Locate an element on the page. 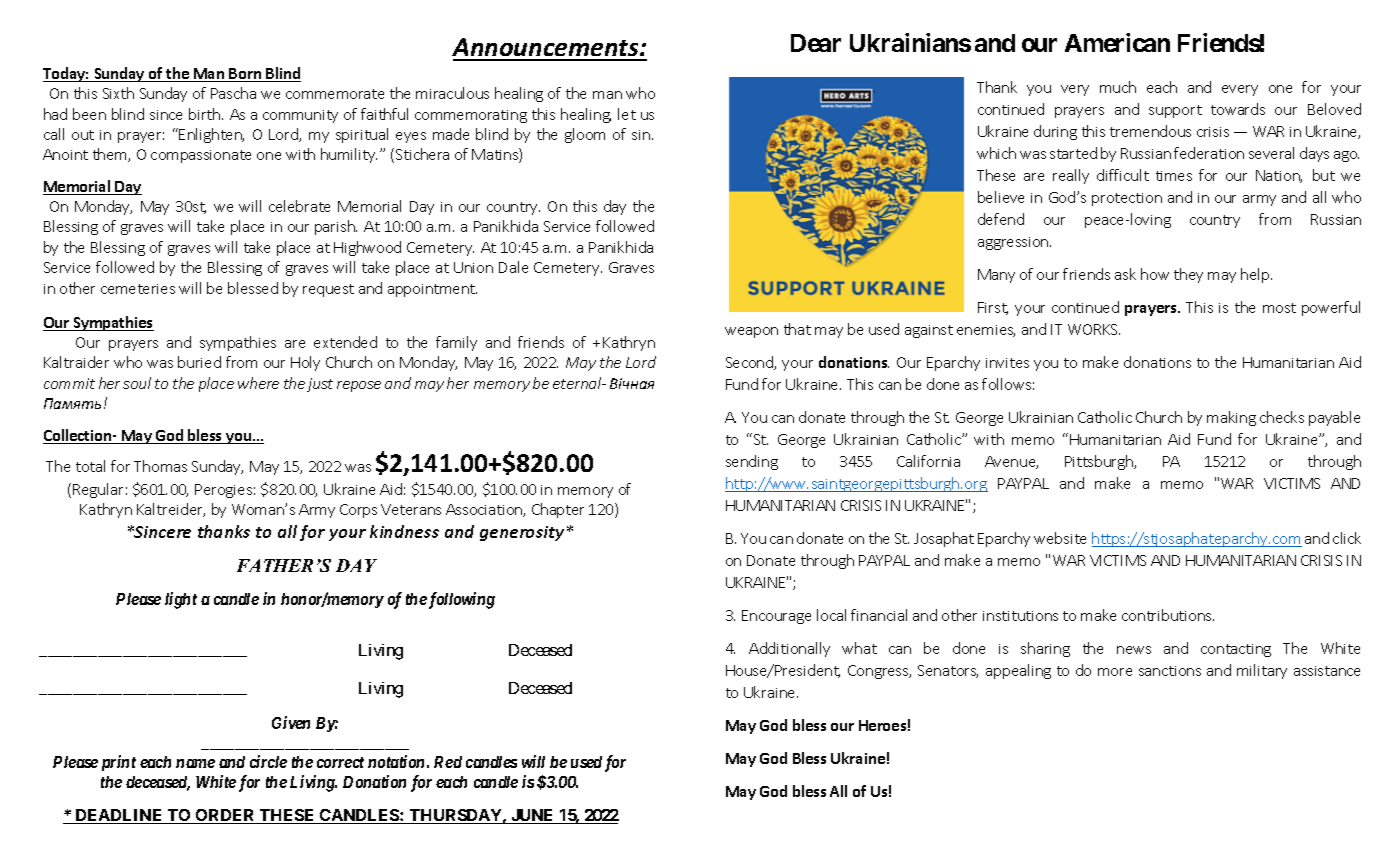  making is located at coordinates (1231, 418).
